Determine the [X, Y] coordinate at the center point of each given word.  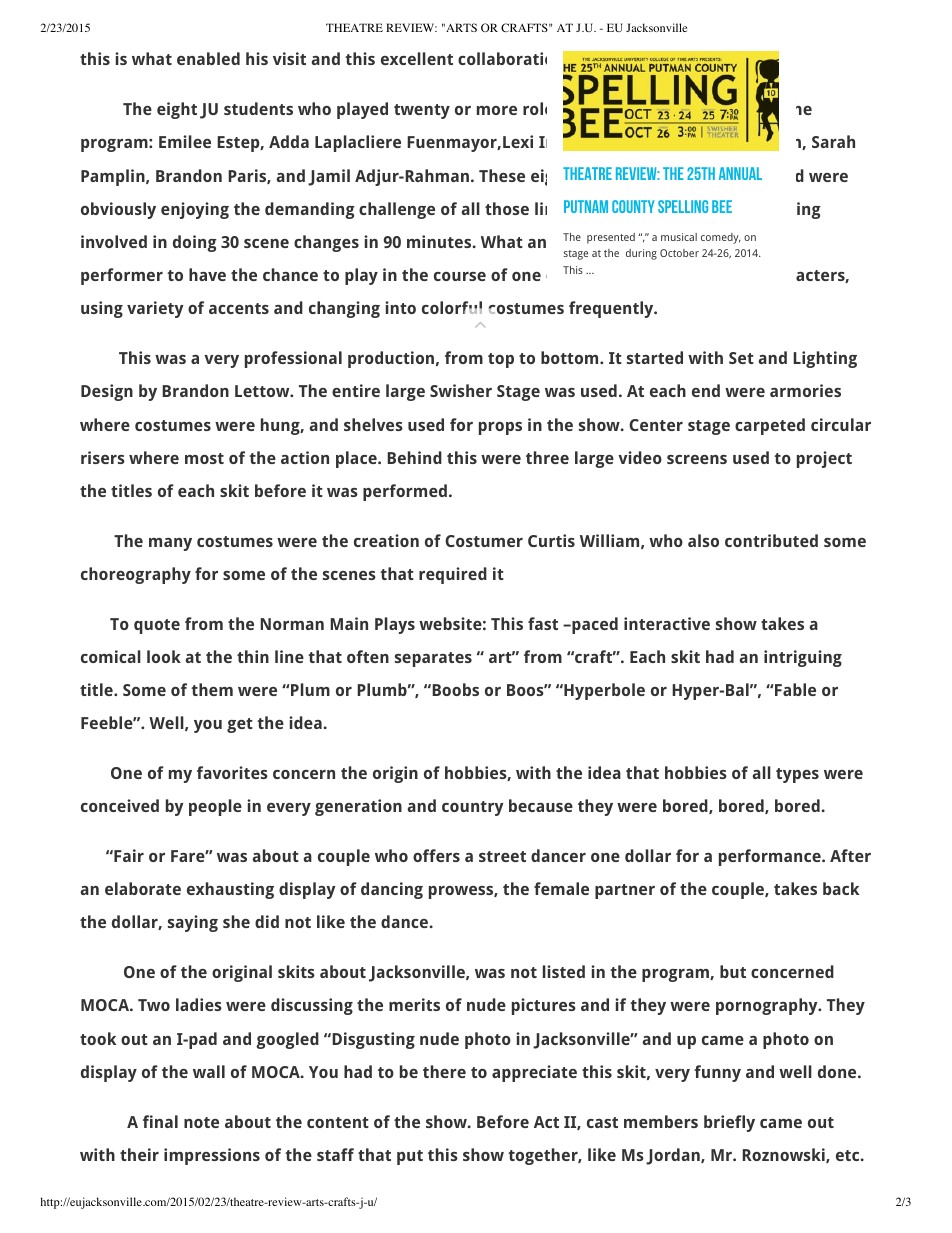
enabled [208, 58]
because [541, 805]
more [497, 110]
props [500, 428]
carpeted [770, 426]
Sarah [833, 141]
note [201, 1122]
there [444, 1071]
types [797, 775]
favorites [232, 772]
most [204, 458]
